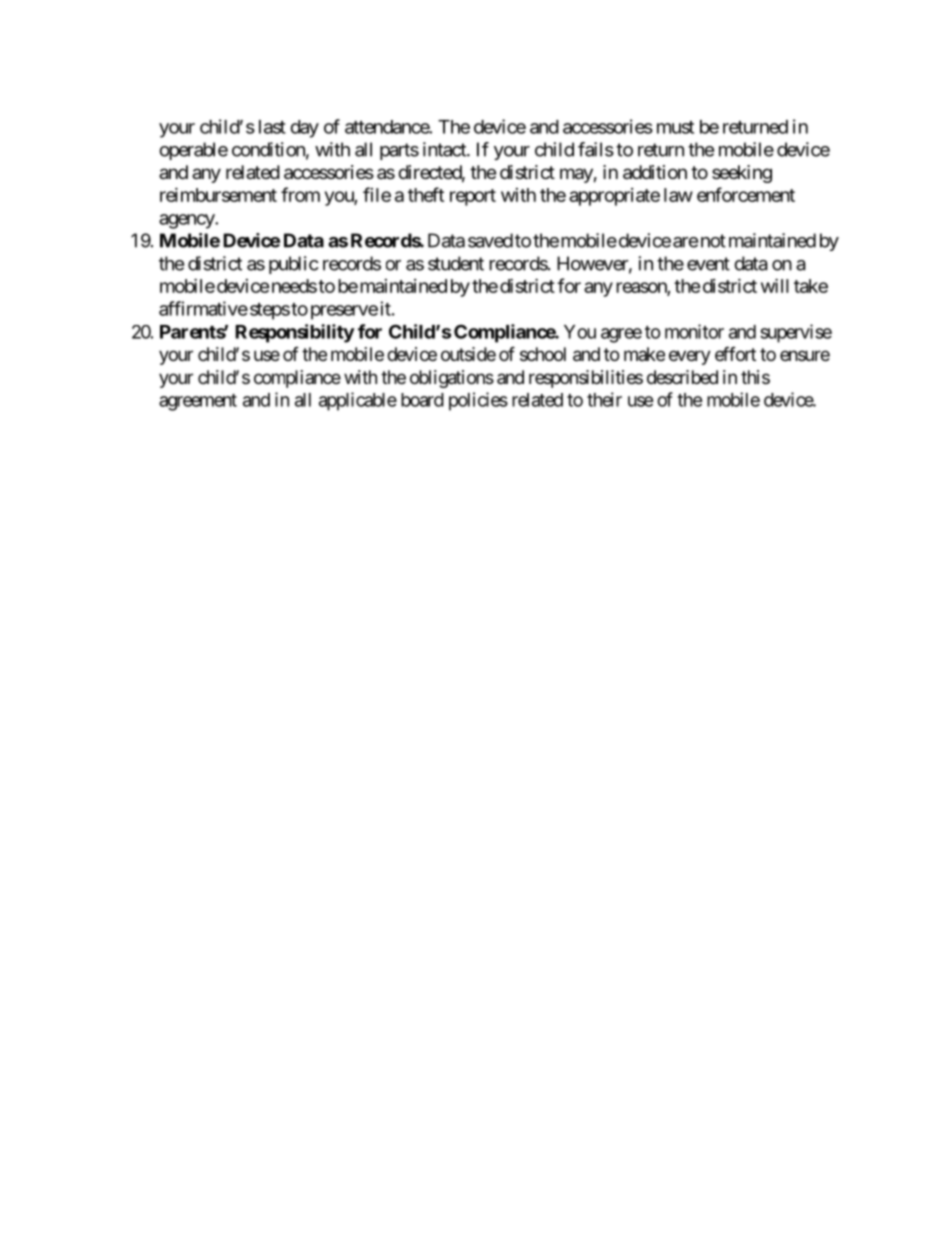 This page has height=1233, width=952. Describe the element at coordinates (478, 401) in the page. I see `policies` at that location.
